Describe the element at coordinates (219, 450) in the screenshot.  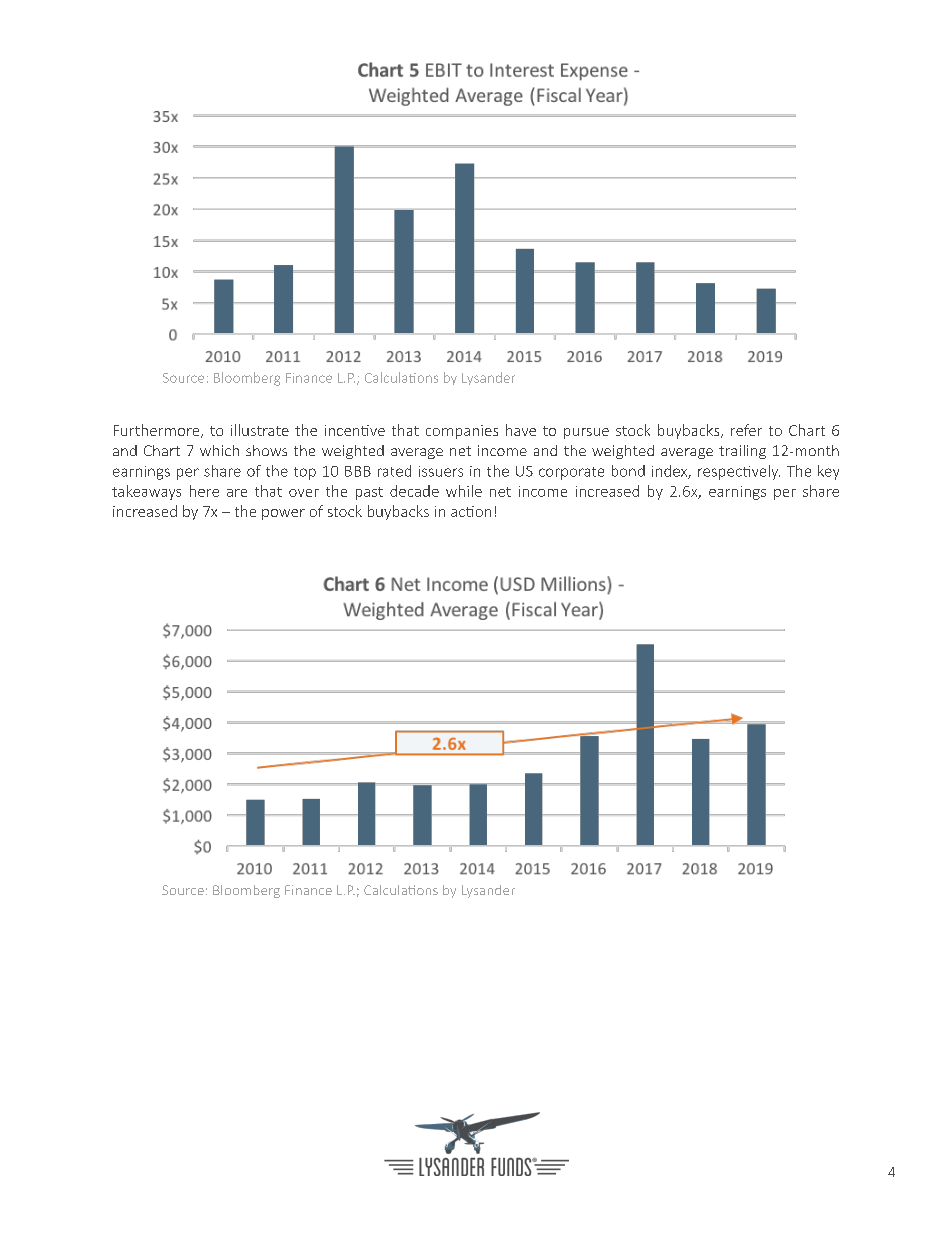
I see `which` at that location.
